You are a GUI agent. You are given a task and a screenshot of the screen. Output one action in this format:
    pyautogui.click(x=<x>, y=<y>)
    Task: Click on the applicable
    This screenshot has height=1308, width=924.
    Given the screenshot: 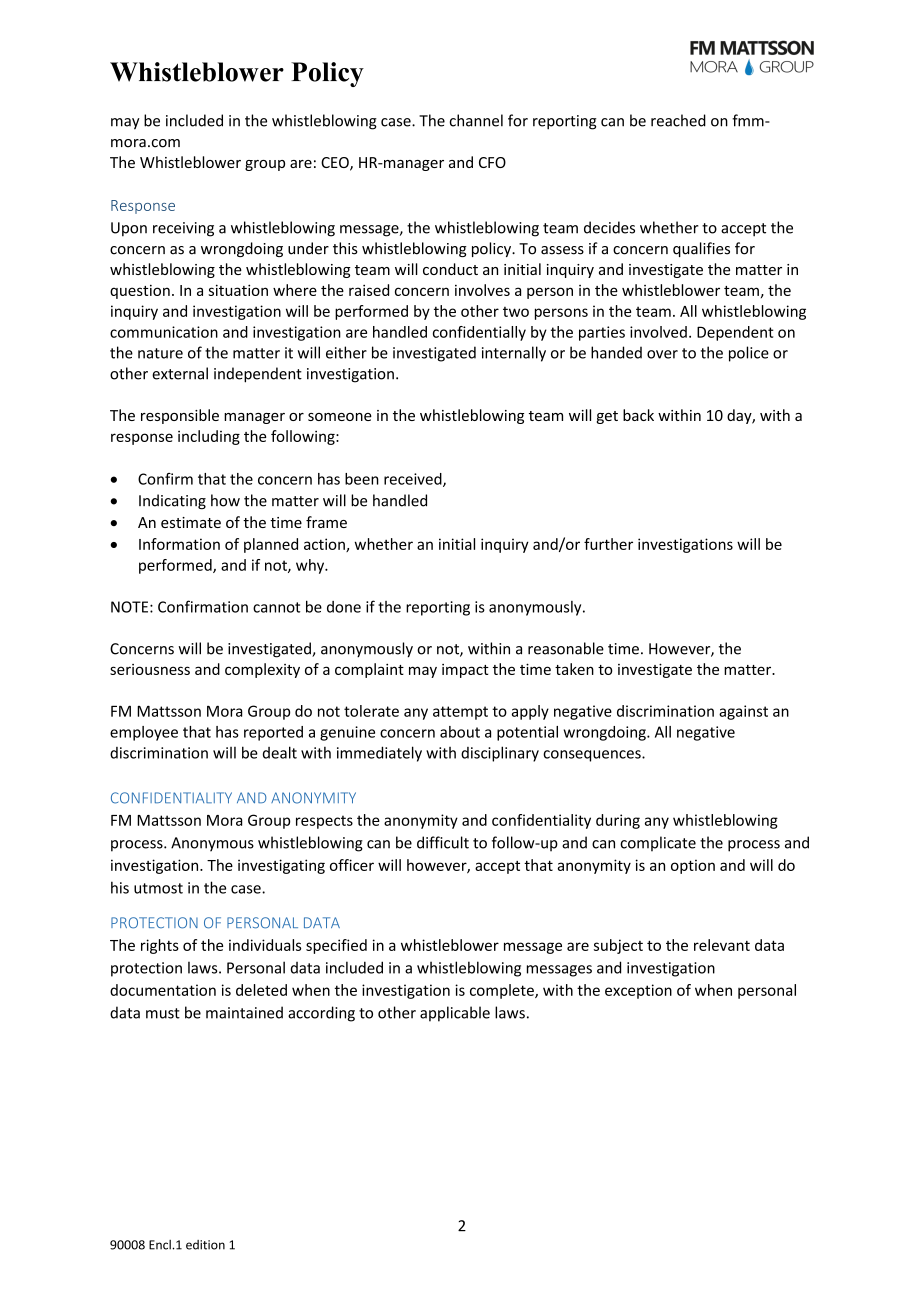 What is the action you would take?
    pyautogui.click(x=455, y=1014)
